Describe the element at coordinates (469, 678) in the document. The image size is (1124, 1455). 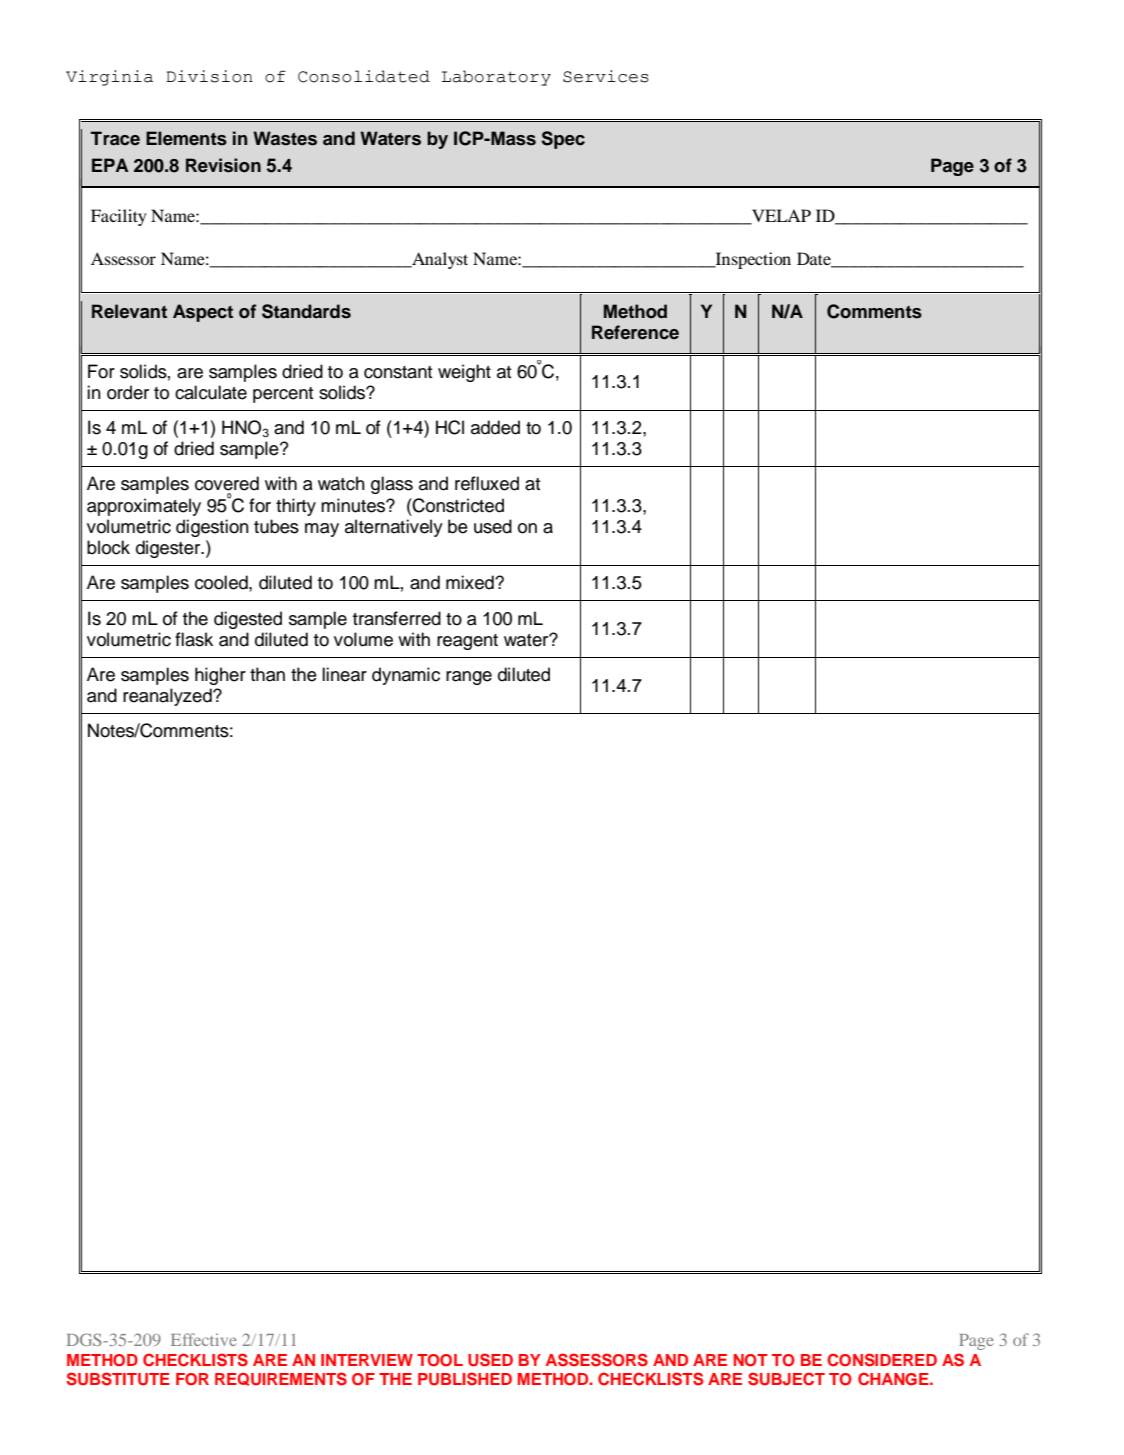
I see `range` at that location.
